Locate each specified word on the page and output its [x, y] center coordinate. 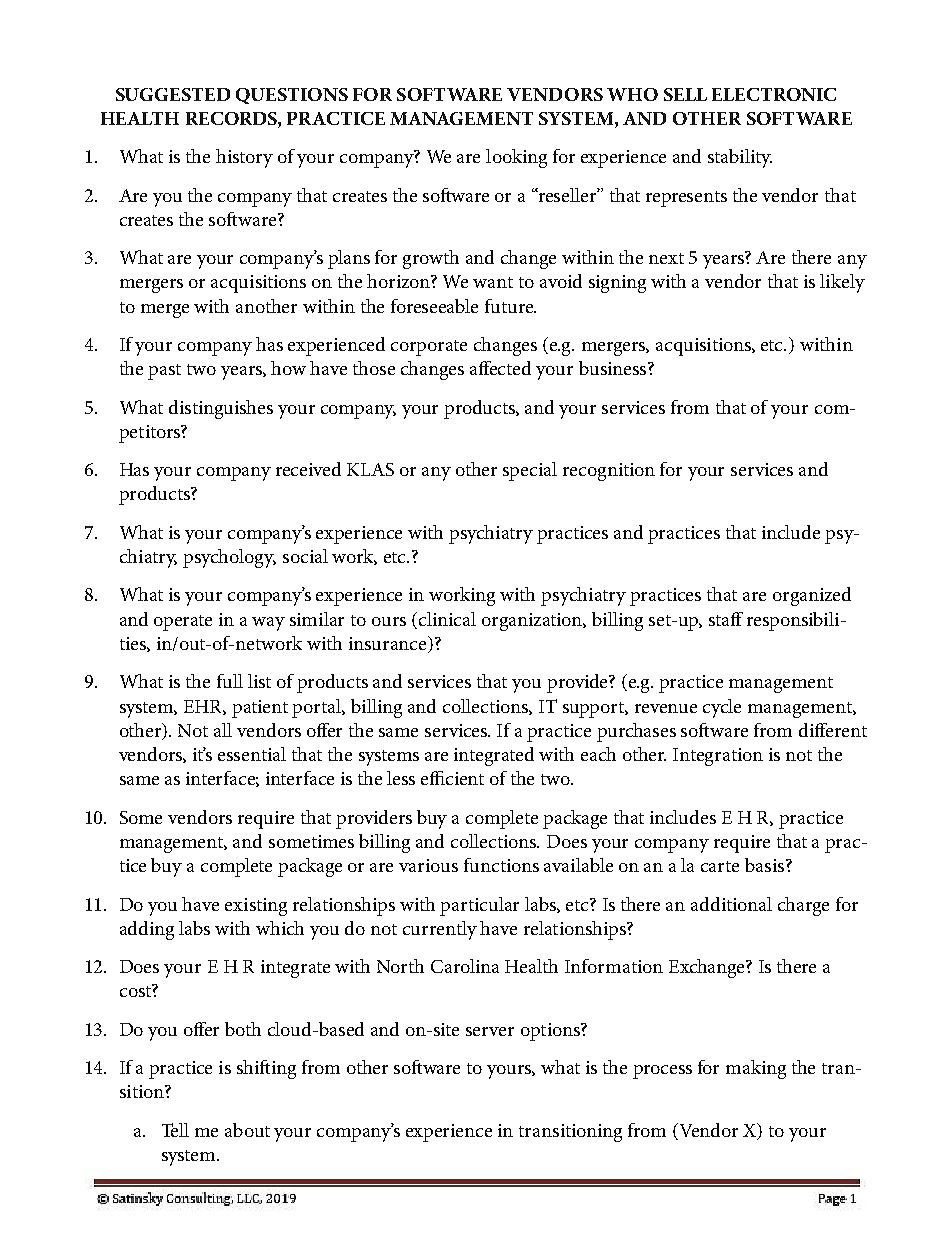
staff [726, 619]
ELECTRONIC [774, 94]
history [244, 158]
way [268, 624]
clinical [447, 619]
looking [516, 158]
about [247, 1130]
